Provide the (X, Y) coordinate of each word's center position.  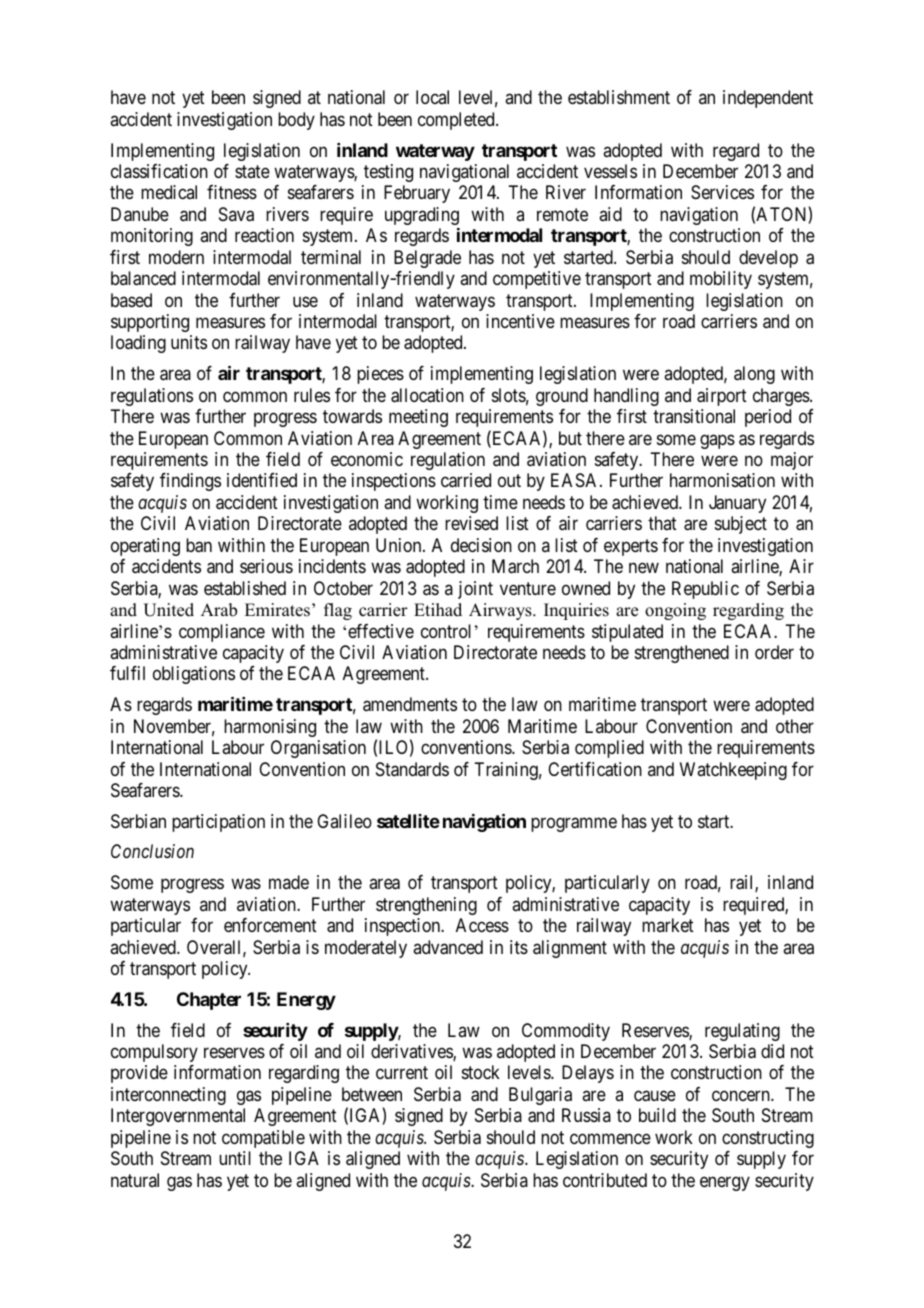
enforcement (270, 925)
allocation (427, 395)
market (668, 925)
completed (457, 121)
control (446, 631)
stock (481, 1072)
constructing (768, 1139)
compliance (222, 633)
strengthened (682, 654)
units (189, 342)
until (235, 1158)
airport (722, 397)
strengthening (426, 906)
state (252, 171)
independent (768, 99)
